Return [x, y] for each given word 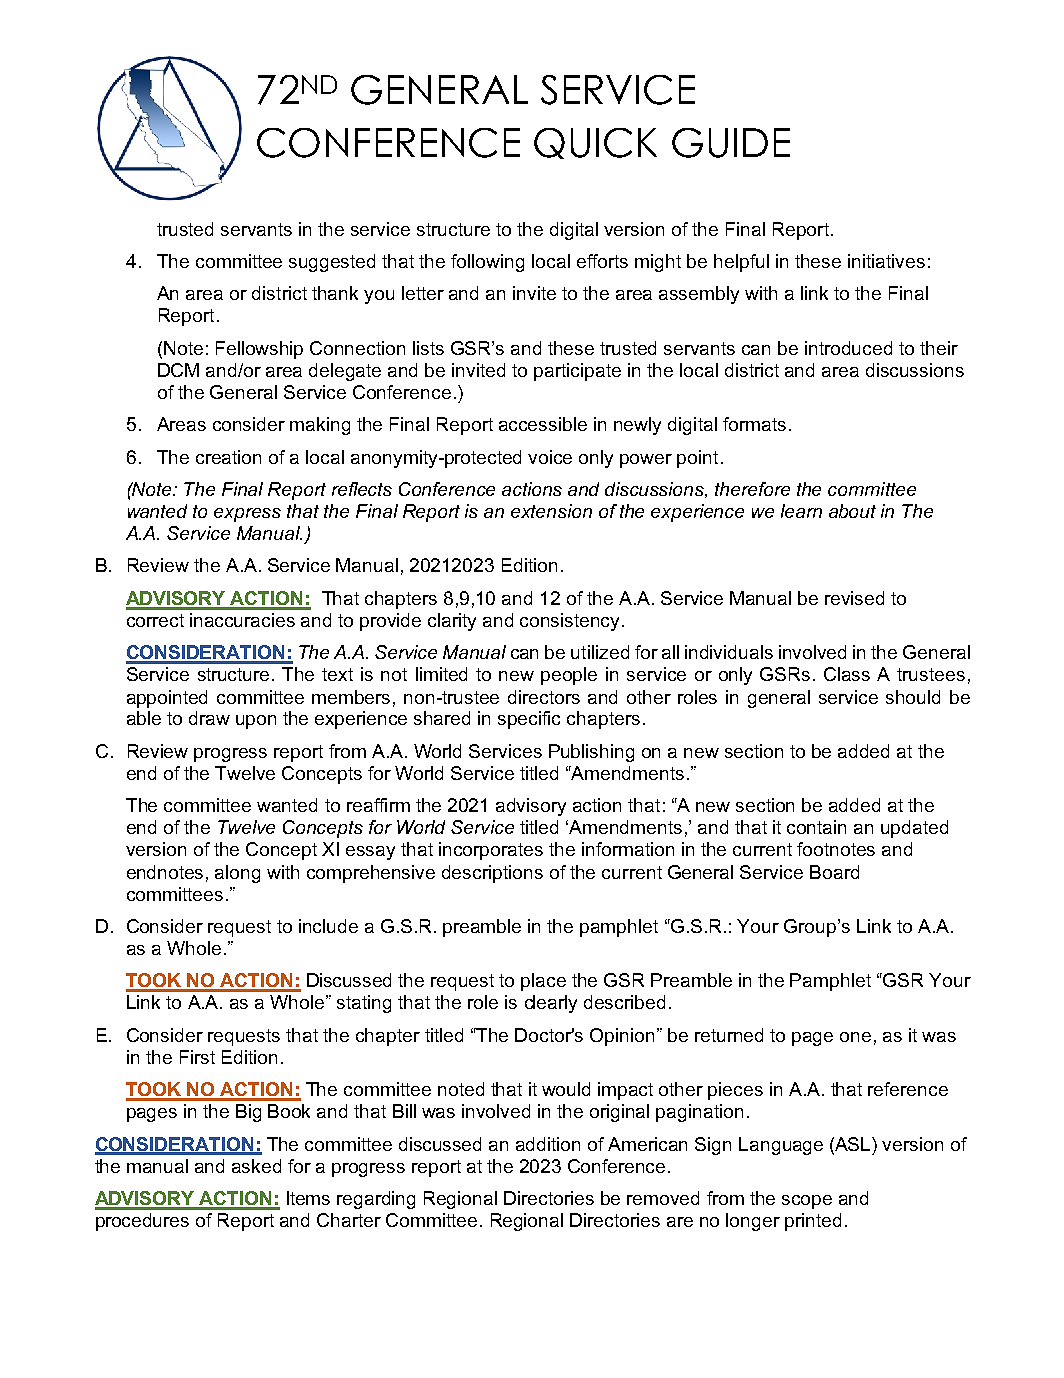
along [237, 874]
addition [548, 1144]
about [852, 511]
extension [551, 511]
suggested [332, 263]
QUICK [595, 143]
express [247, 515]
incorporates [491, 851]
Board [834, 872]
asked [256, 1166]
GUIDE [731, 143]
